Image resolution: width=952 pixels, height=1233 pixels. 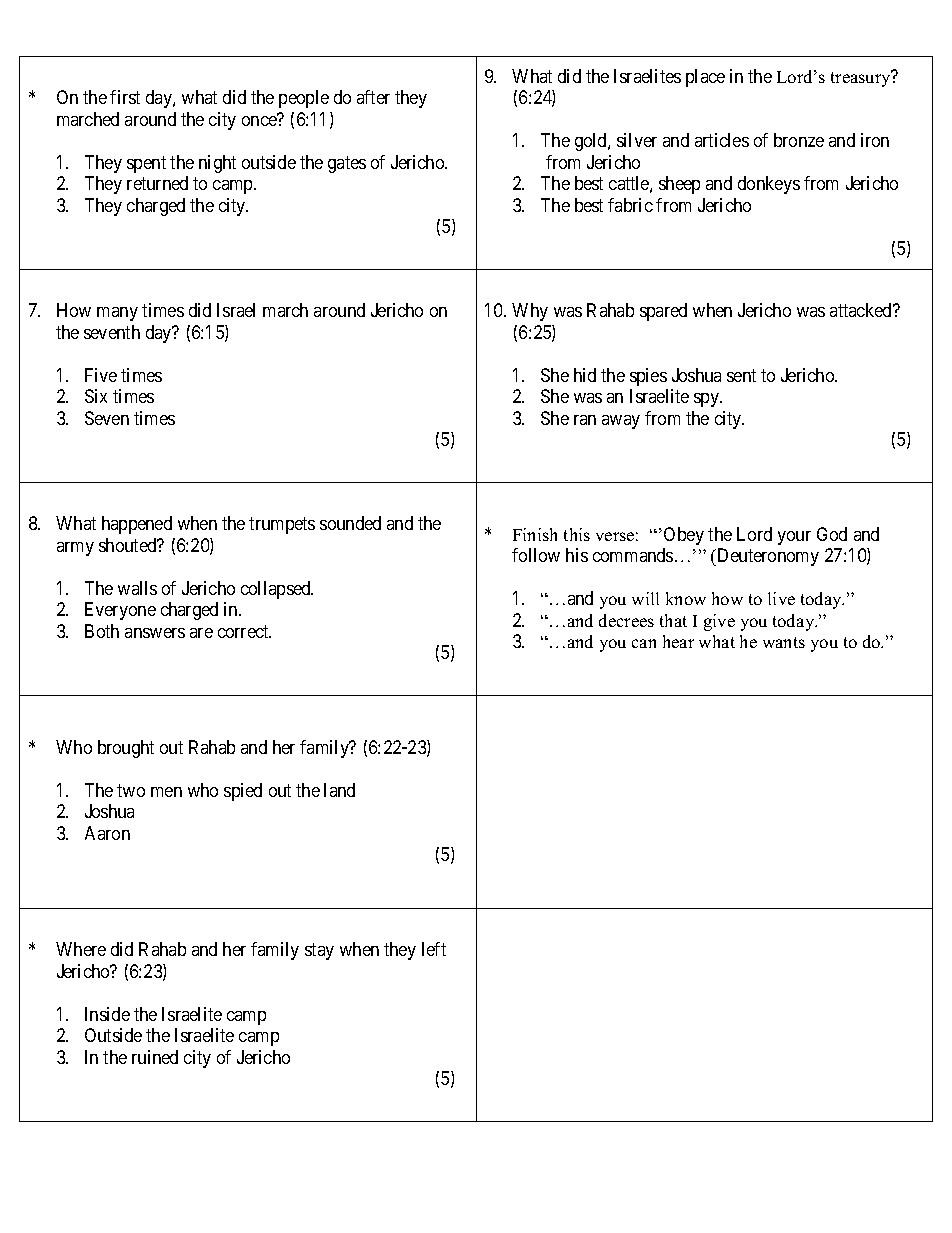 I want to click on left, so click(x=434, y=949).
